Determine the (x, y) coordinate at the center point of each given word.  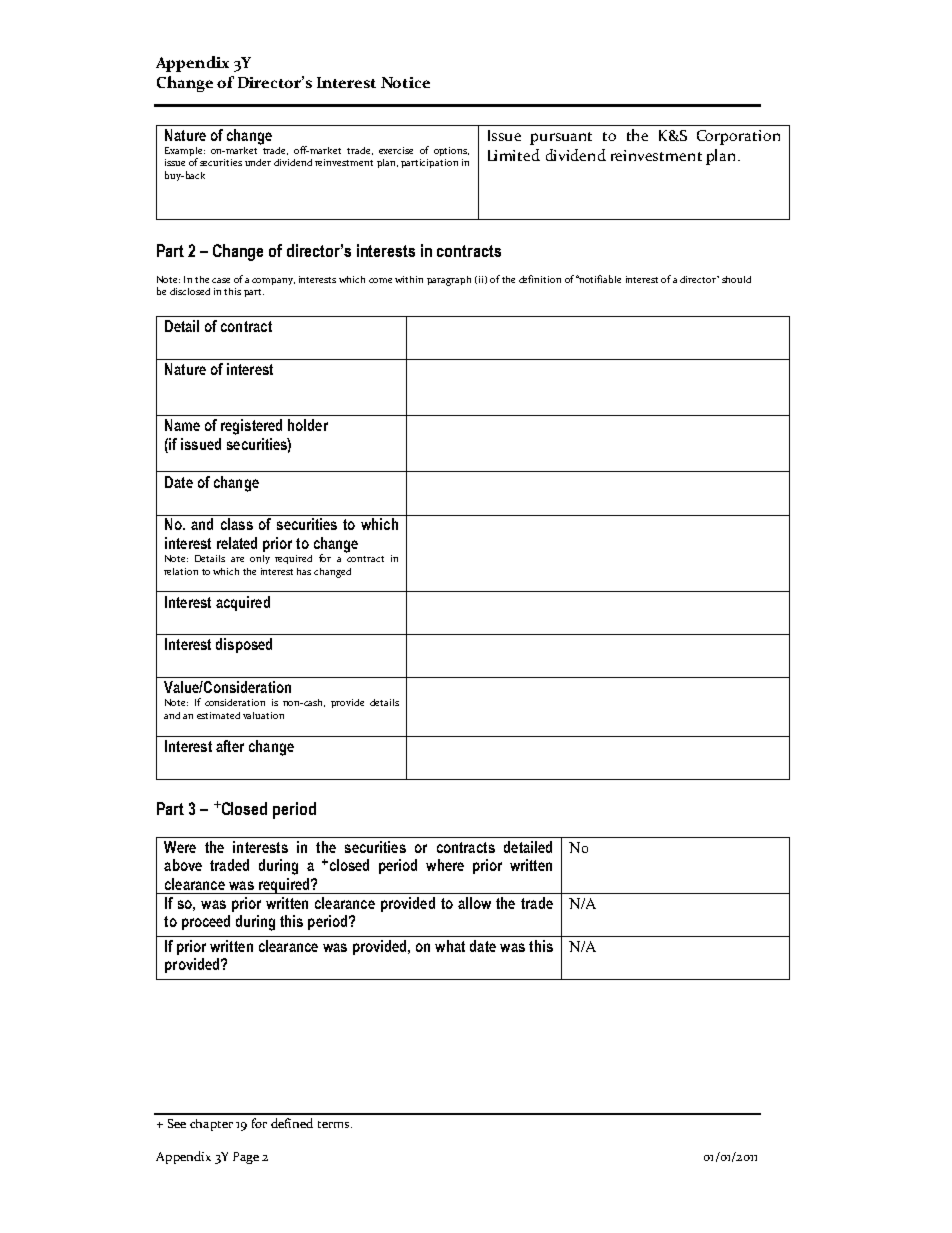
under (258, 162)
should (736, 279)
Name (182, 425)
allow (474, 903)
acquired (243, 603)
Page (246, 1158)
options (451, 151)
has (304, 571)
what (450, 946)
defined (292, 1123)
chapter (211, 1125)
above (183, 865)
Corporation (738, 137)
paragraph (449, 281)
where (445, 865)
